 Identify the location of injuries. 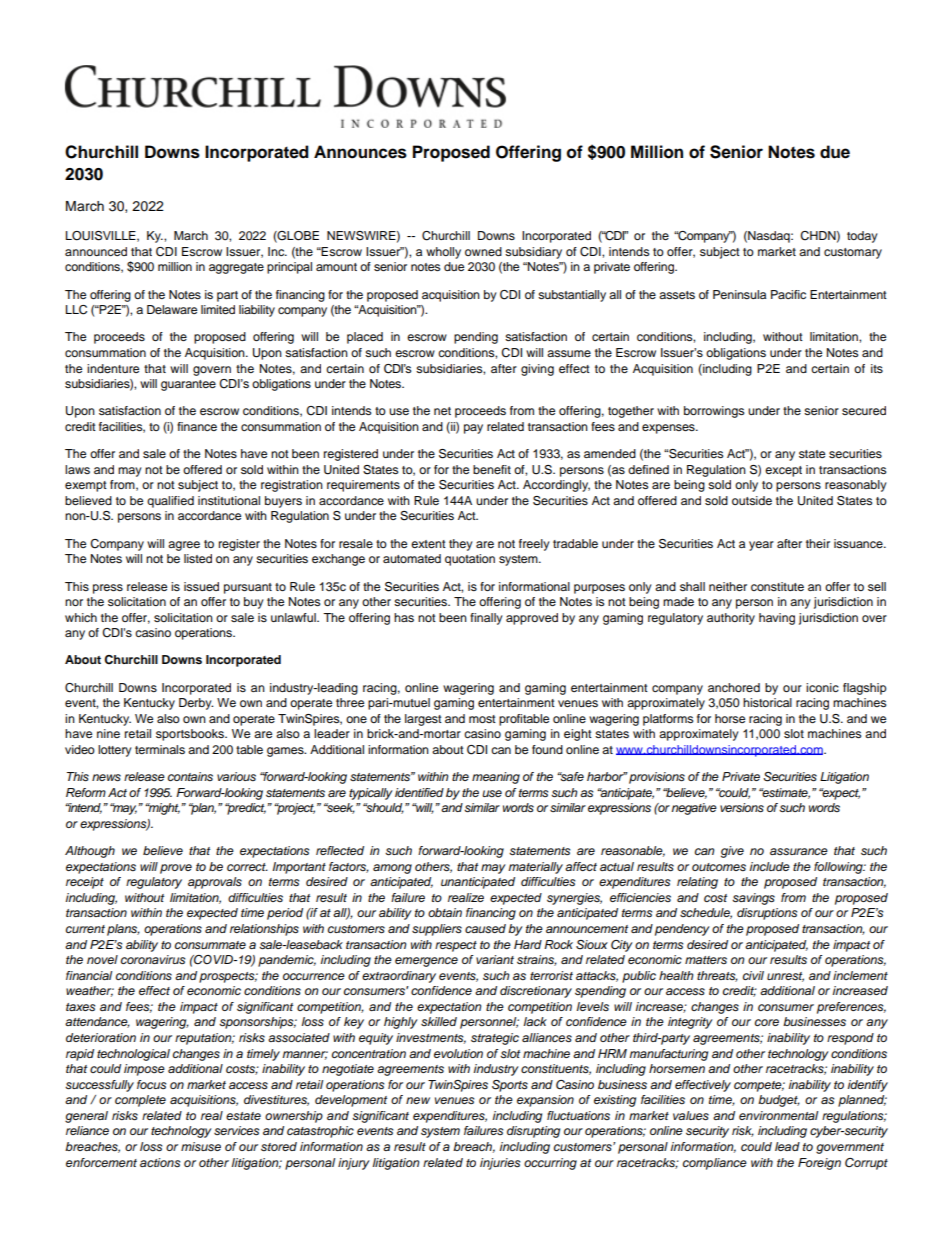
(500, 1164).
